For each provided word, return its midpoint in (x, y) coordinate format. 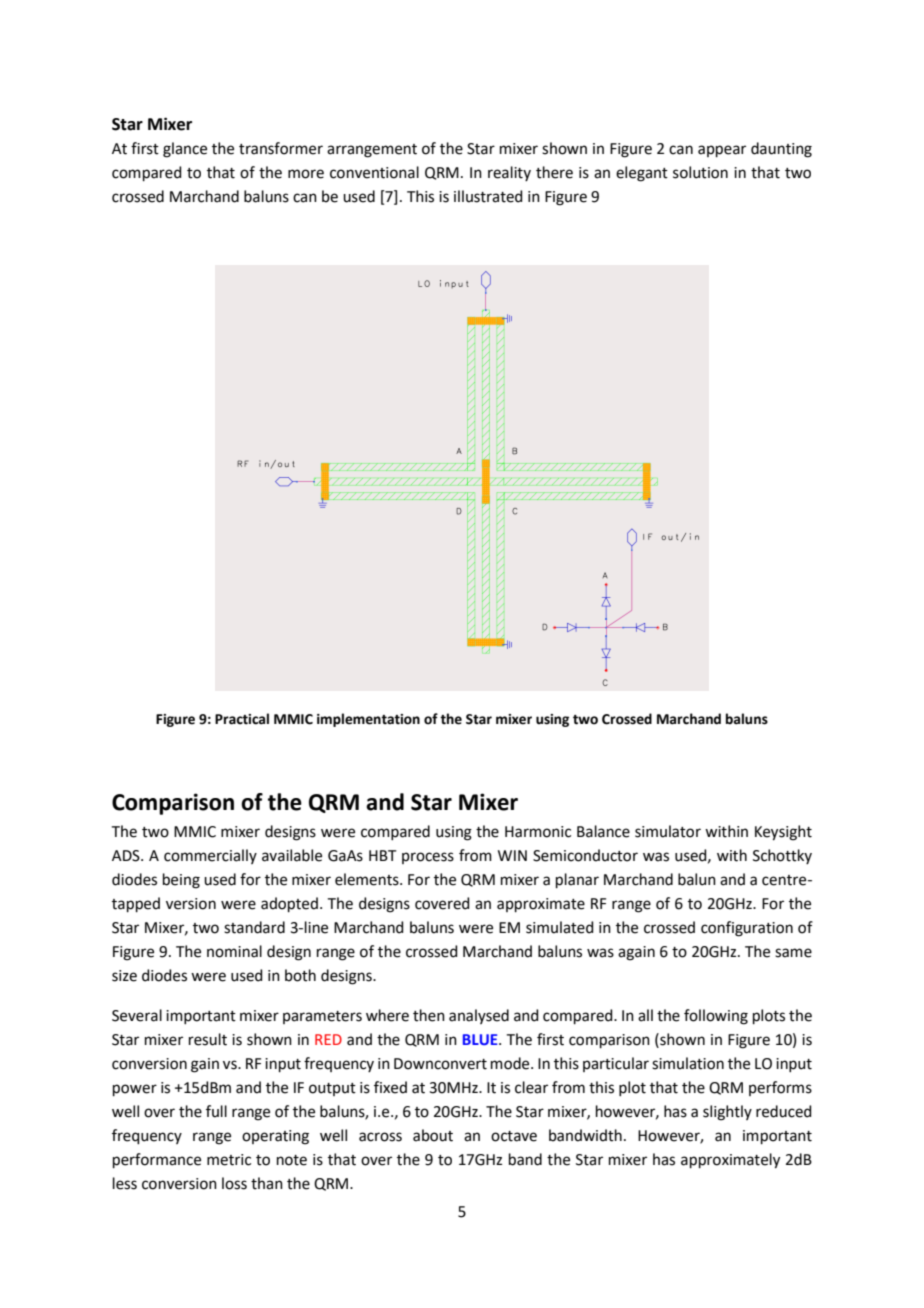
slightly (727, 1113)
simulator (668, 831)
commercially (210, 856)
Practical (242, 719)
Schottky (782, 856)
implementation (368, 720)
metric (229, 1160)
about (433, 1135)
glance (185, 150)
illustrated (488, 196)
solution (700, 172)
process (428, 858)
